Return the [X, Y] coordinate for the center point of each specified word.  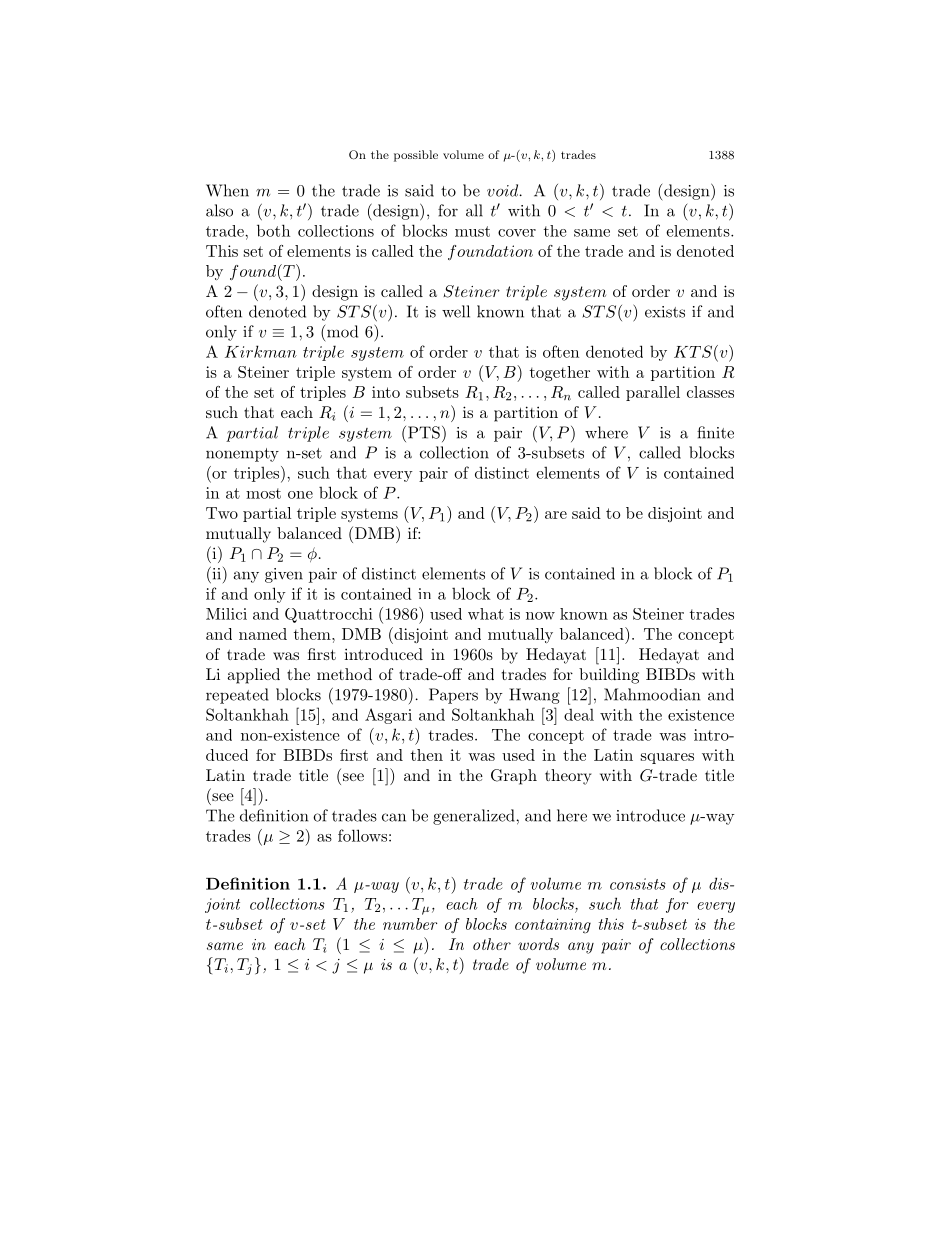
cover [517, 233]
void [504, 190]
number [410, 924]
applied [253, 676]
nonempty [242, 455]
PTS [424, 432]
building [609, 676]
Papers [453, 696]
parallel [653, 393]
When [227, 190]
